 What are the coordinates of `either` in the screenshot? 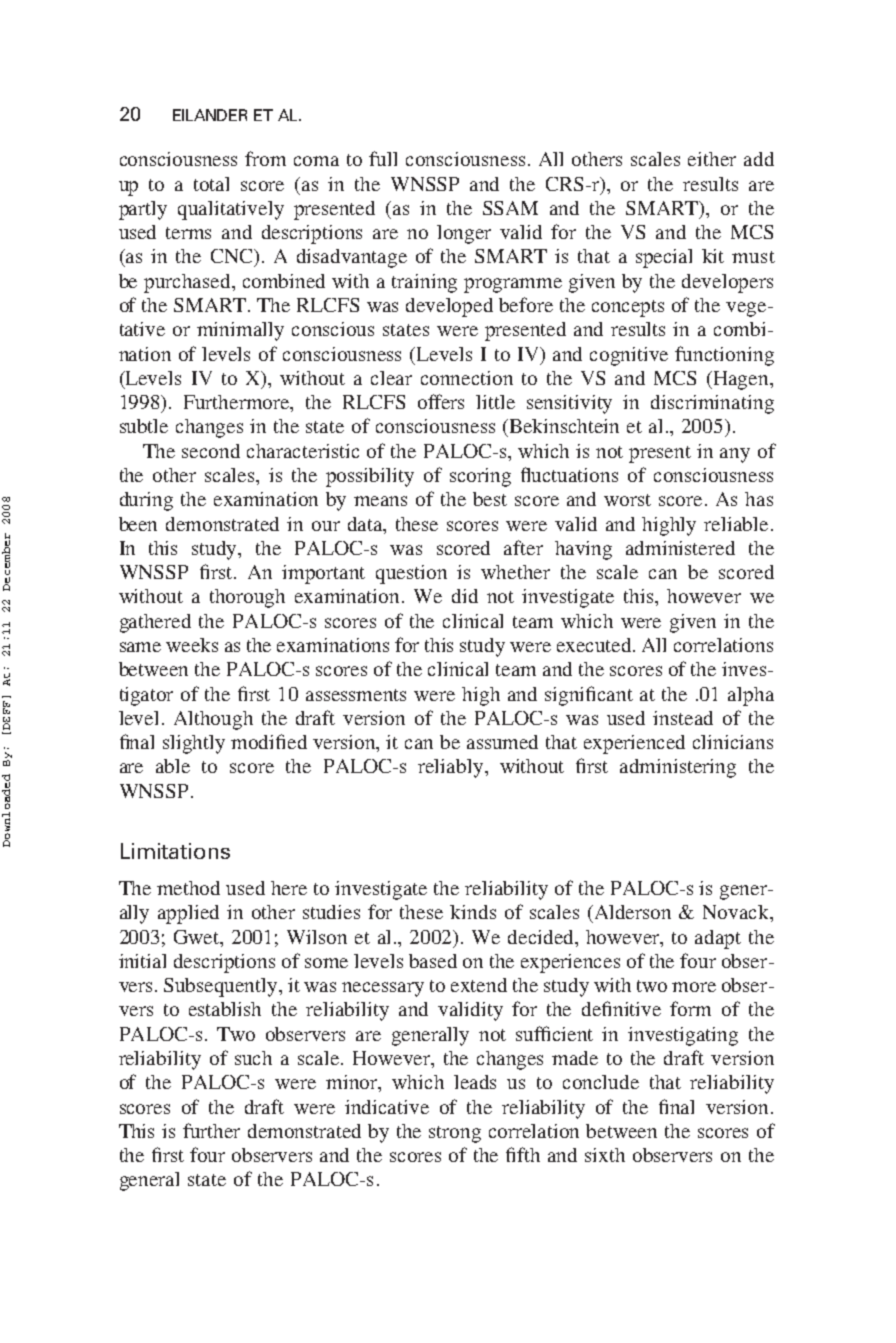 It's located at (712, 159).
